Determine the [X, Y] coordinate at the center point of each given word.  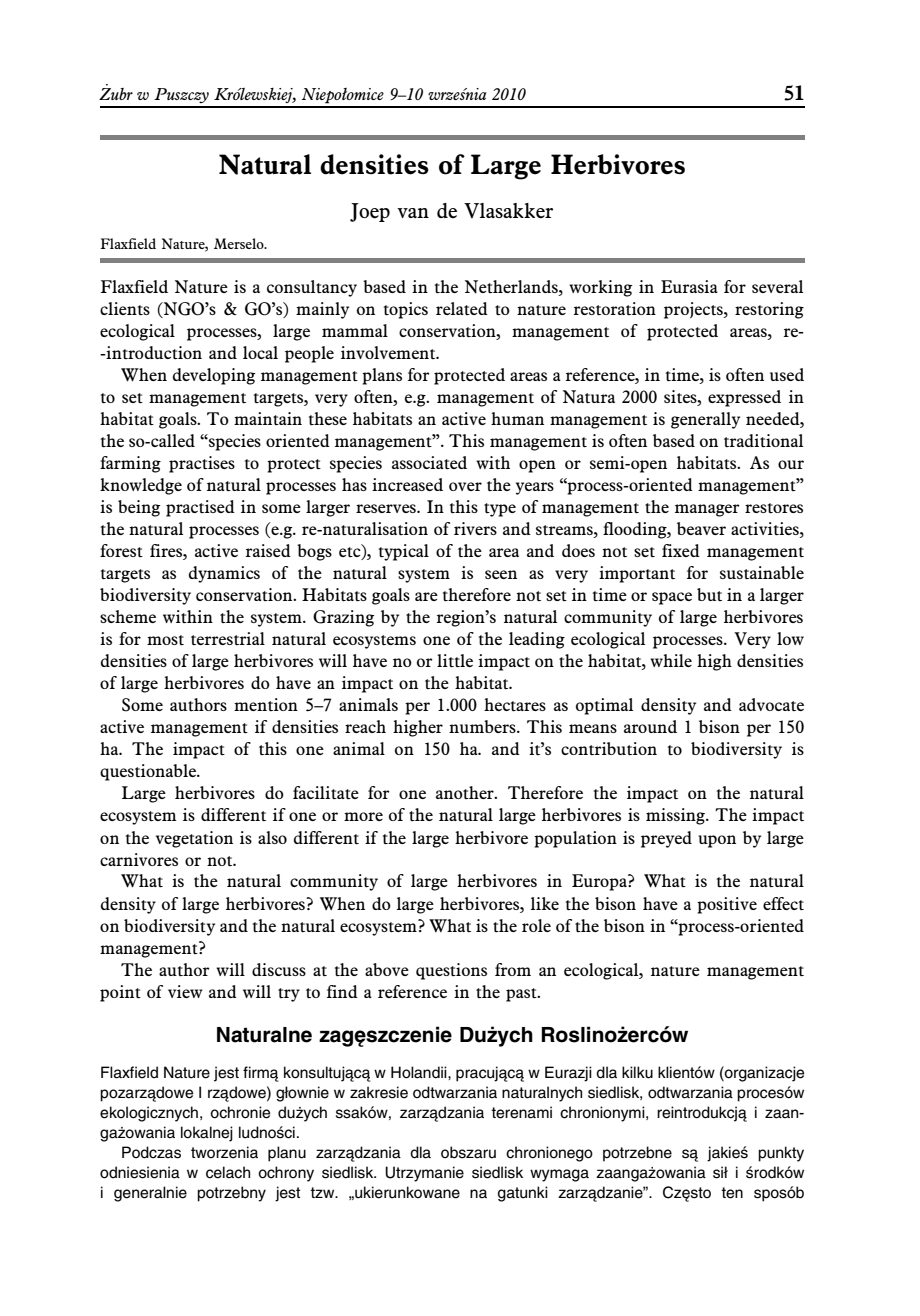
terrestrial [228, 638]
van [413, 213]
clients [125, 308]
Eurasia [689, 286]
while [671, 660]
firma [260, 1073]
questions [451, 971]
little [455, 660]
